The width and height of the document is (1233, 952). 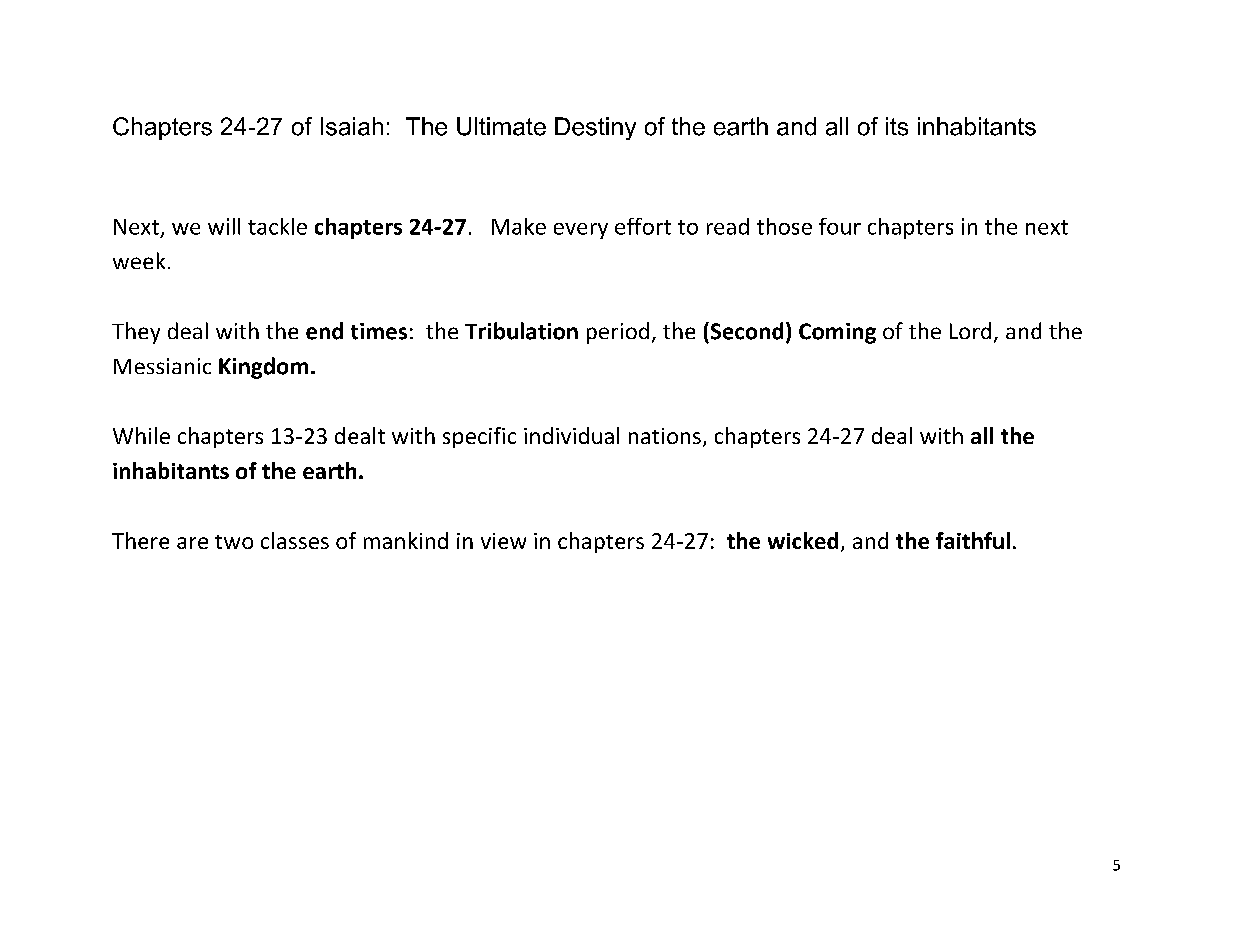 What do you see at coordinates (581, 231) in the document?
I see `every` at bounding box center [581, 231].
